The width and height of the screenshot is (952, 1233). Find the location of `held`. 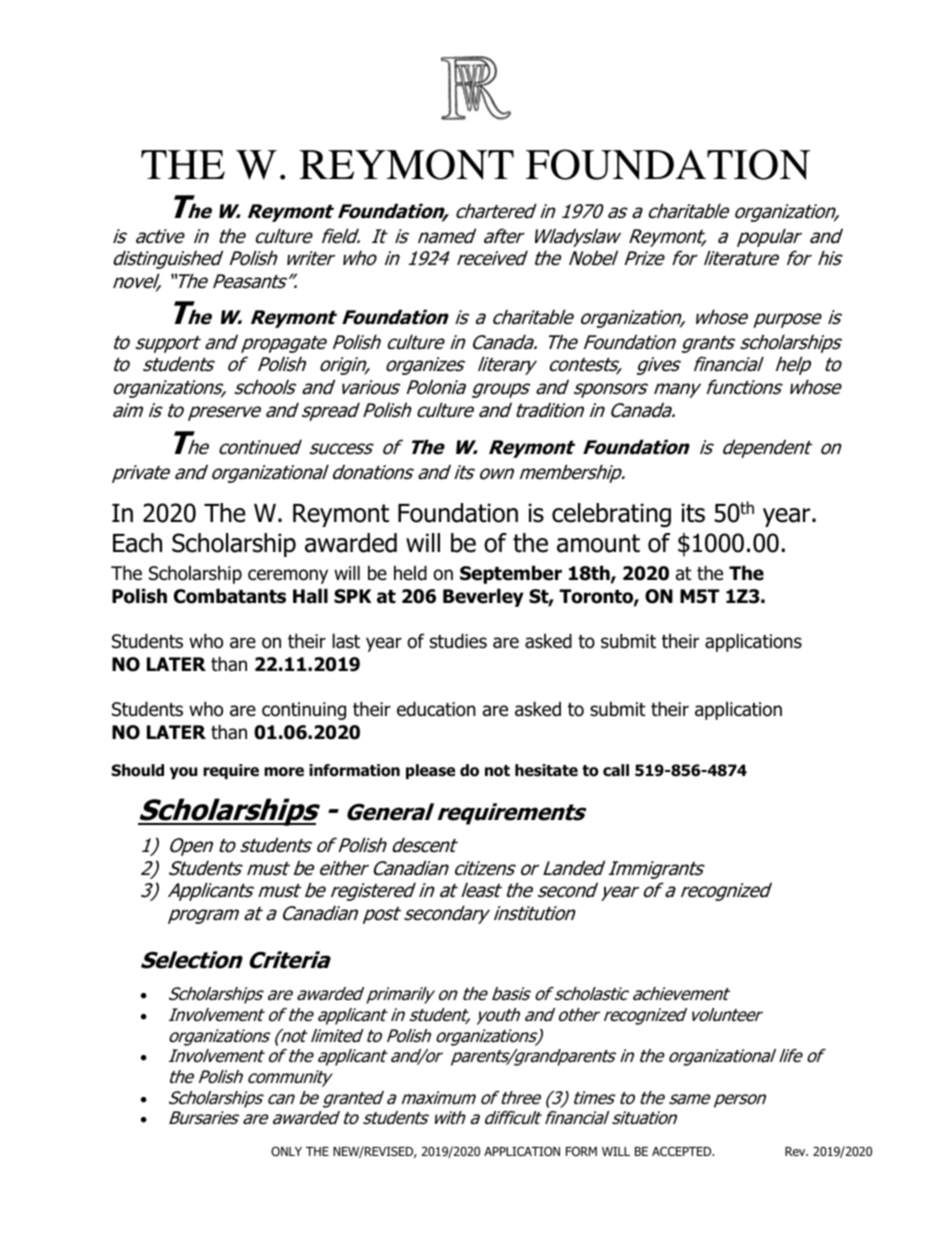

held is located at coordinates (410, 573).
